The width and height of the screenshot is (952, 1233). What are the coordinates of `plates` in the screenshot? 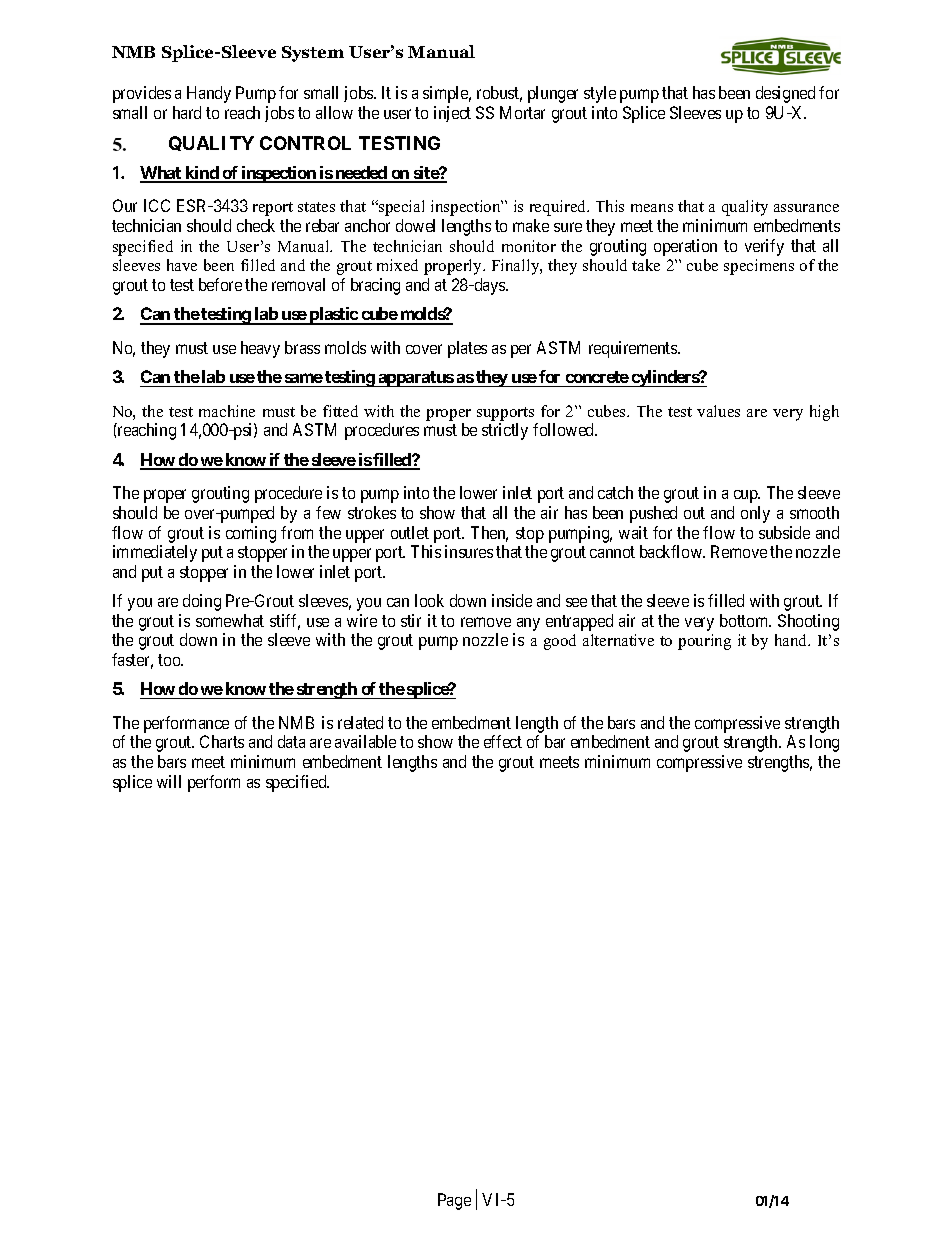 It's located at (467, 349).
